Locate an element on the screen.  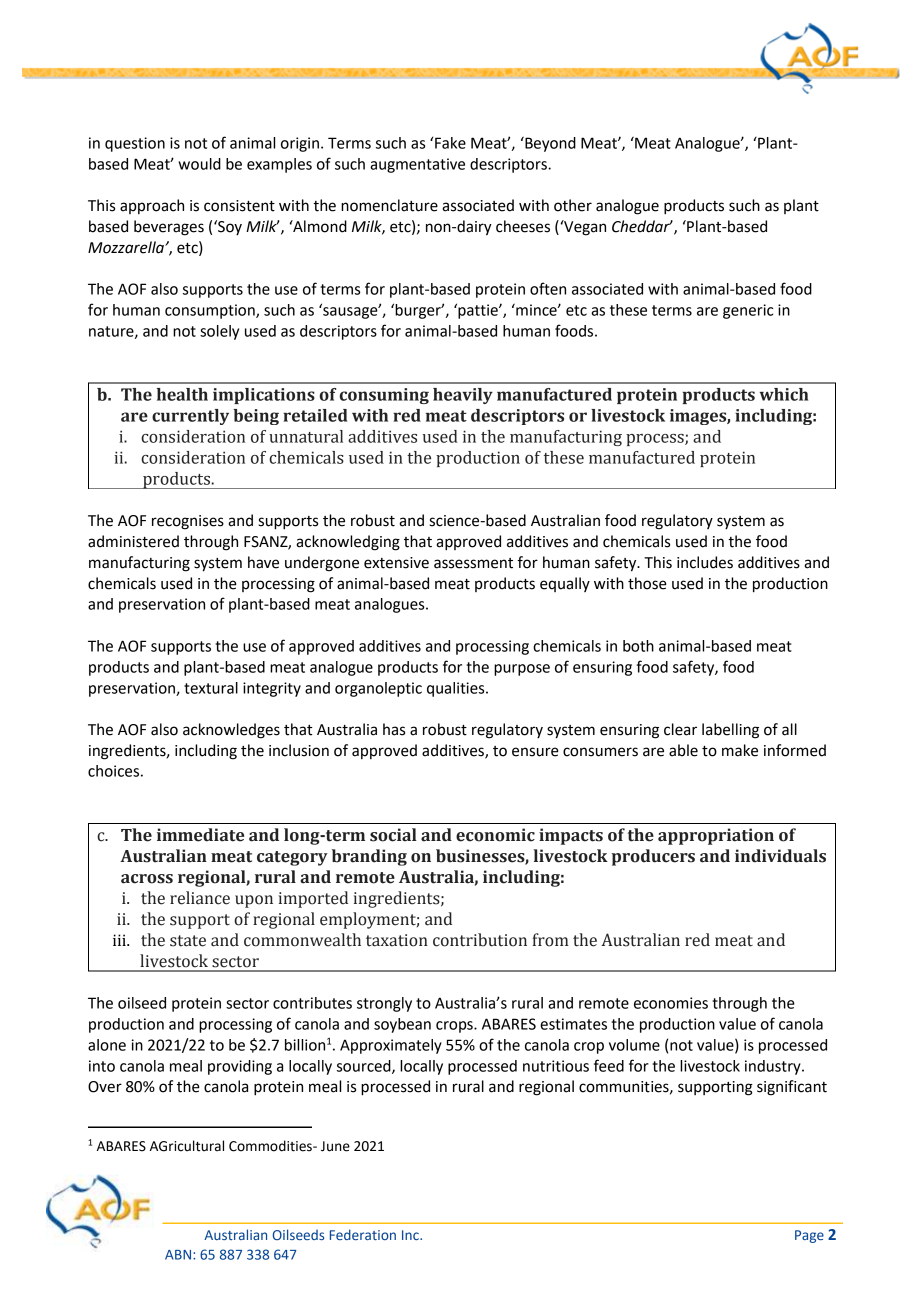
textural is located at coordinates (211, 688).
